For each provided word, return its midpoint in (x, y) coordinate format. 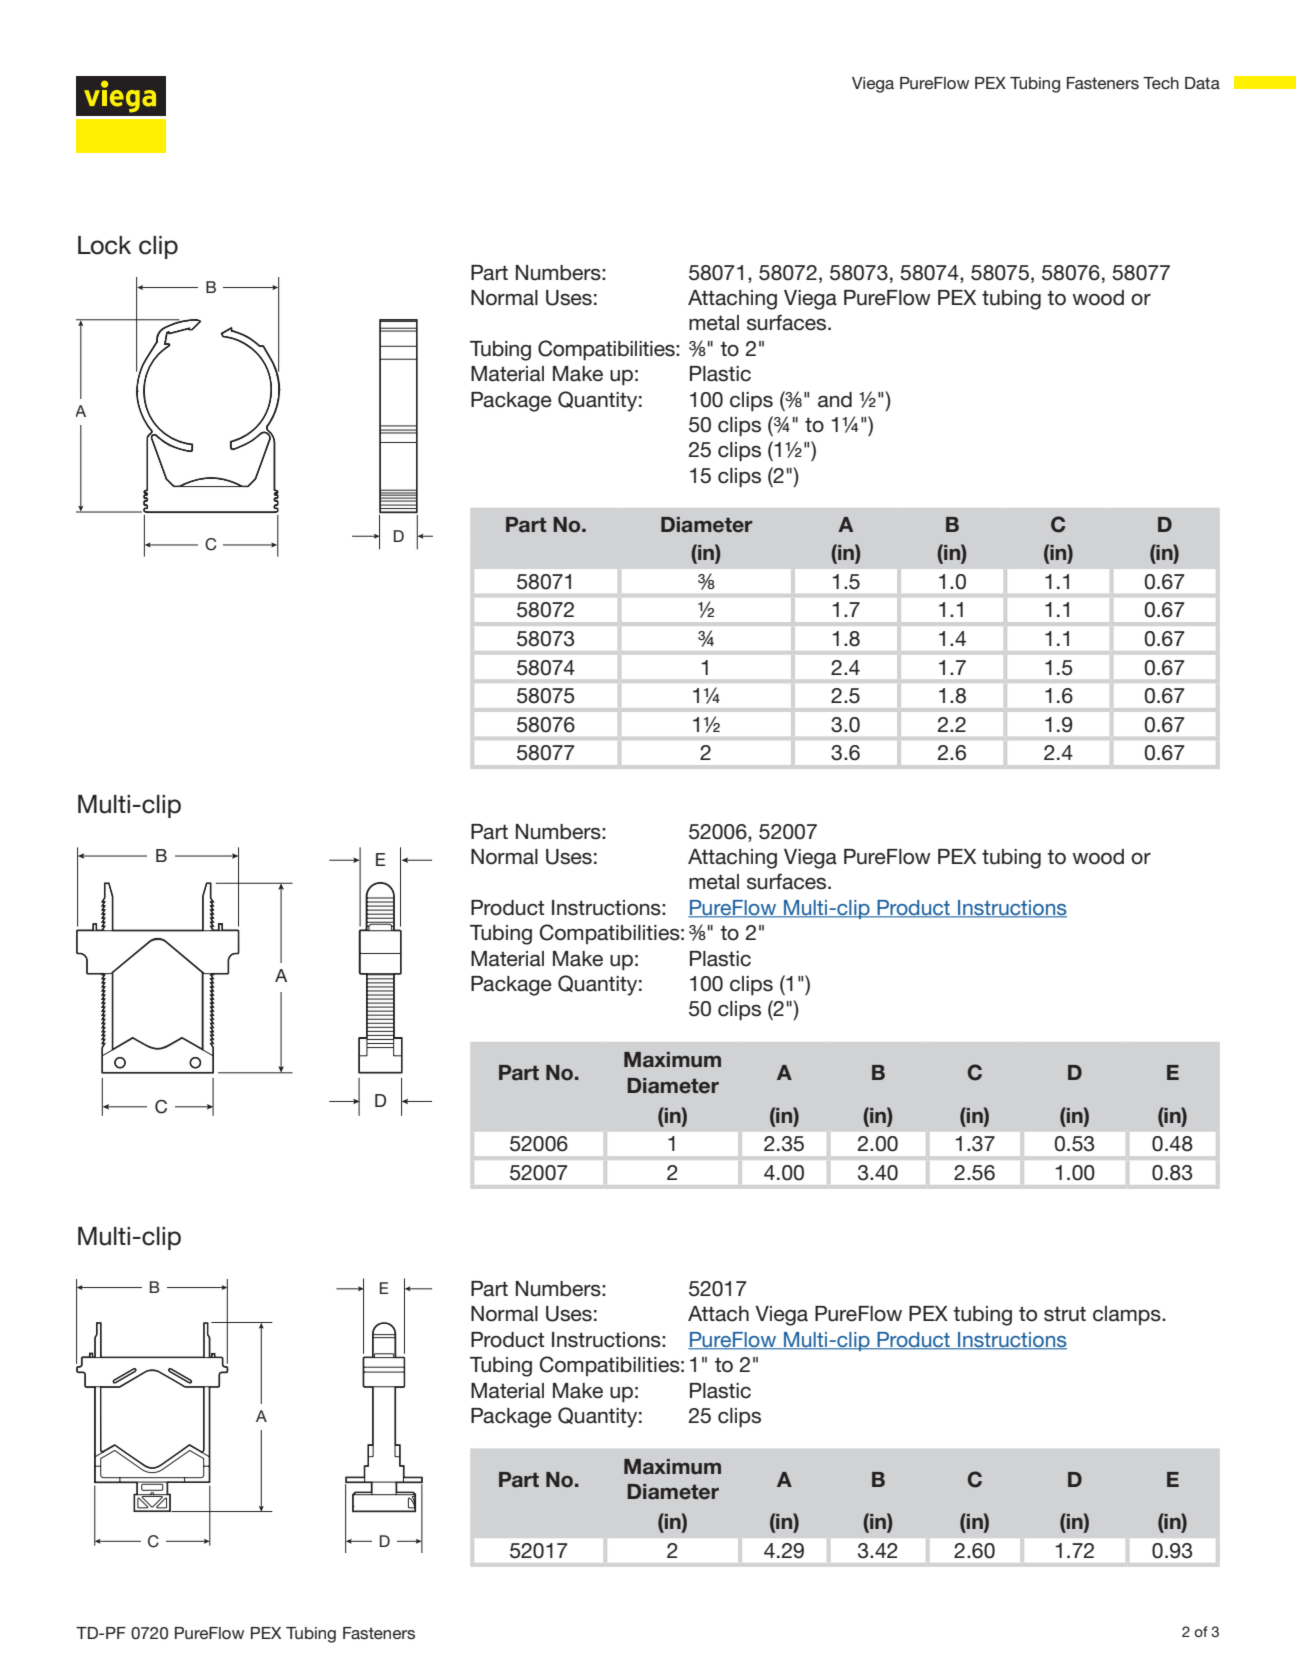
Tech (1161, 83)
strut (1065, 1314)
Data (1202, 83)
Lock (104, 245)
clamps (1128, 1315)
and (835, 400)
